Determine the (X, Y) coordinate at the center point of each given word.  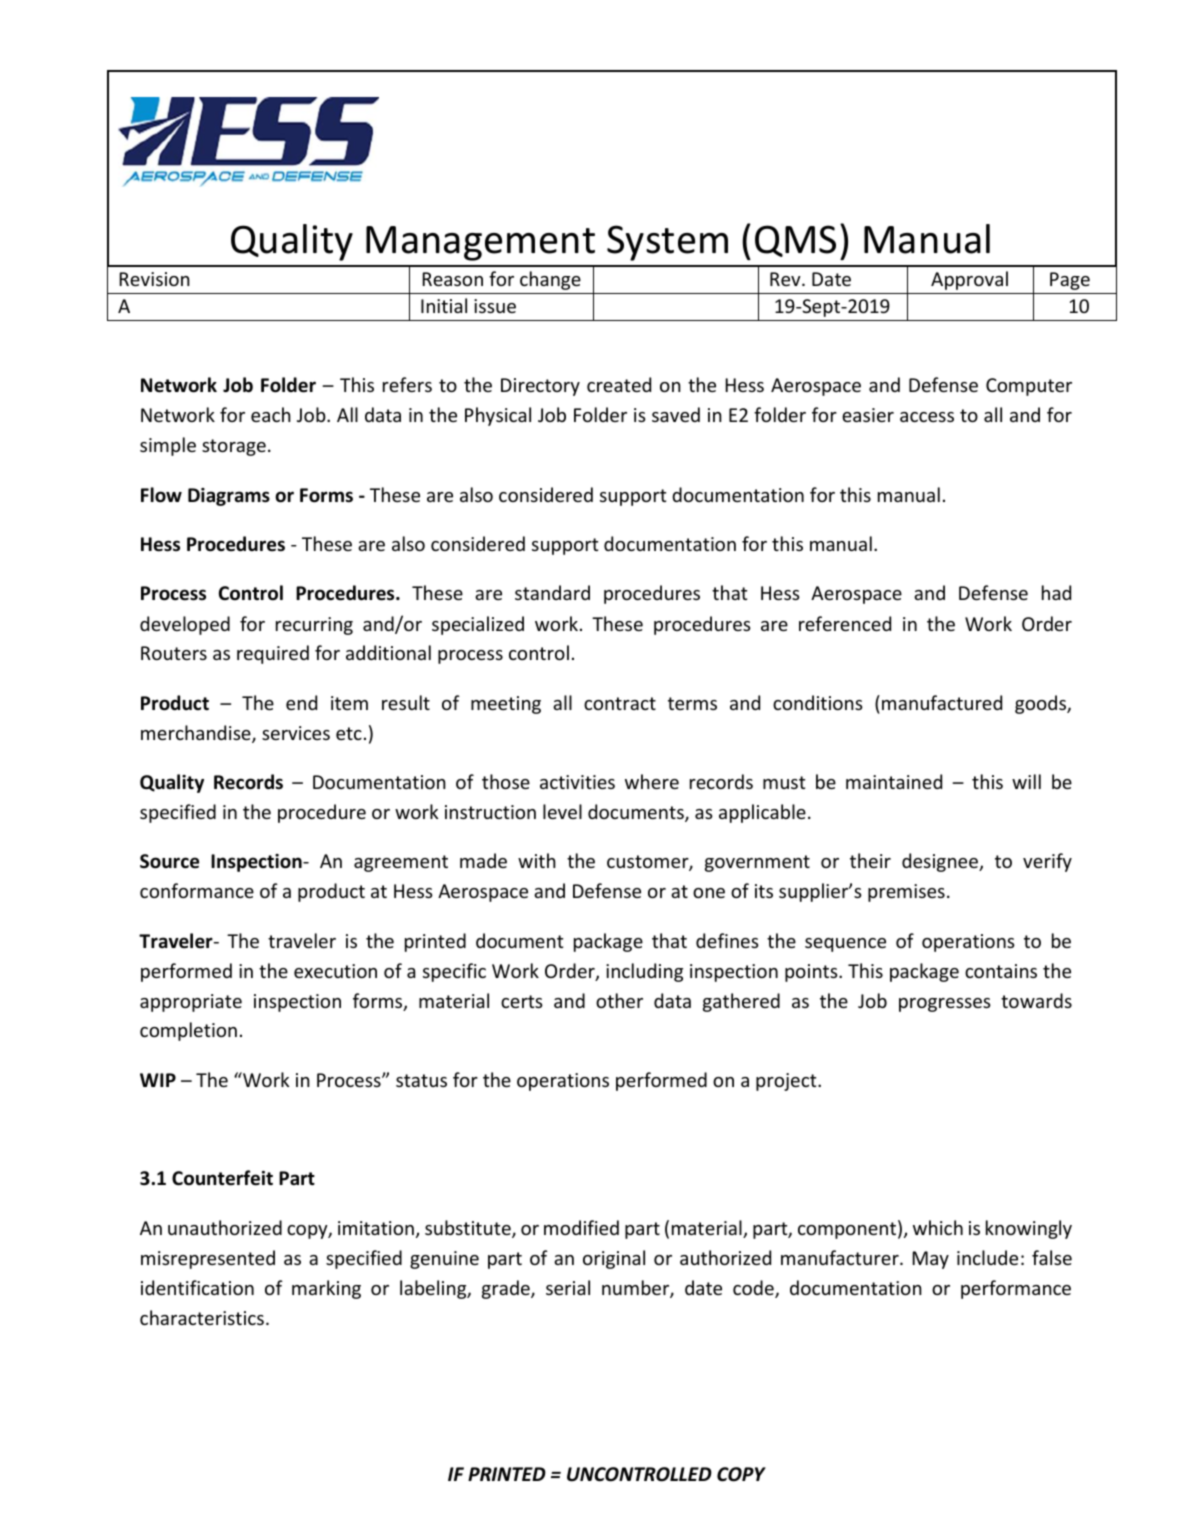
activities (577, 782)
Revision (154, 279)
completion (188, 1031)
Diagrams (229, 497)
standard (552, 592)
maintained (894, 781)
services (296, 733)
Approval (969, 280)
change (550, 280)
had (1056, 592)
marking (326, 1289)
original (614, 1259)
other (619, 1000)
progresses (945, 1005)
